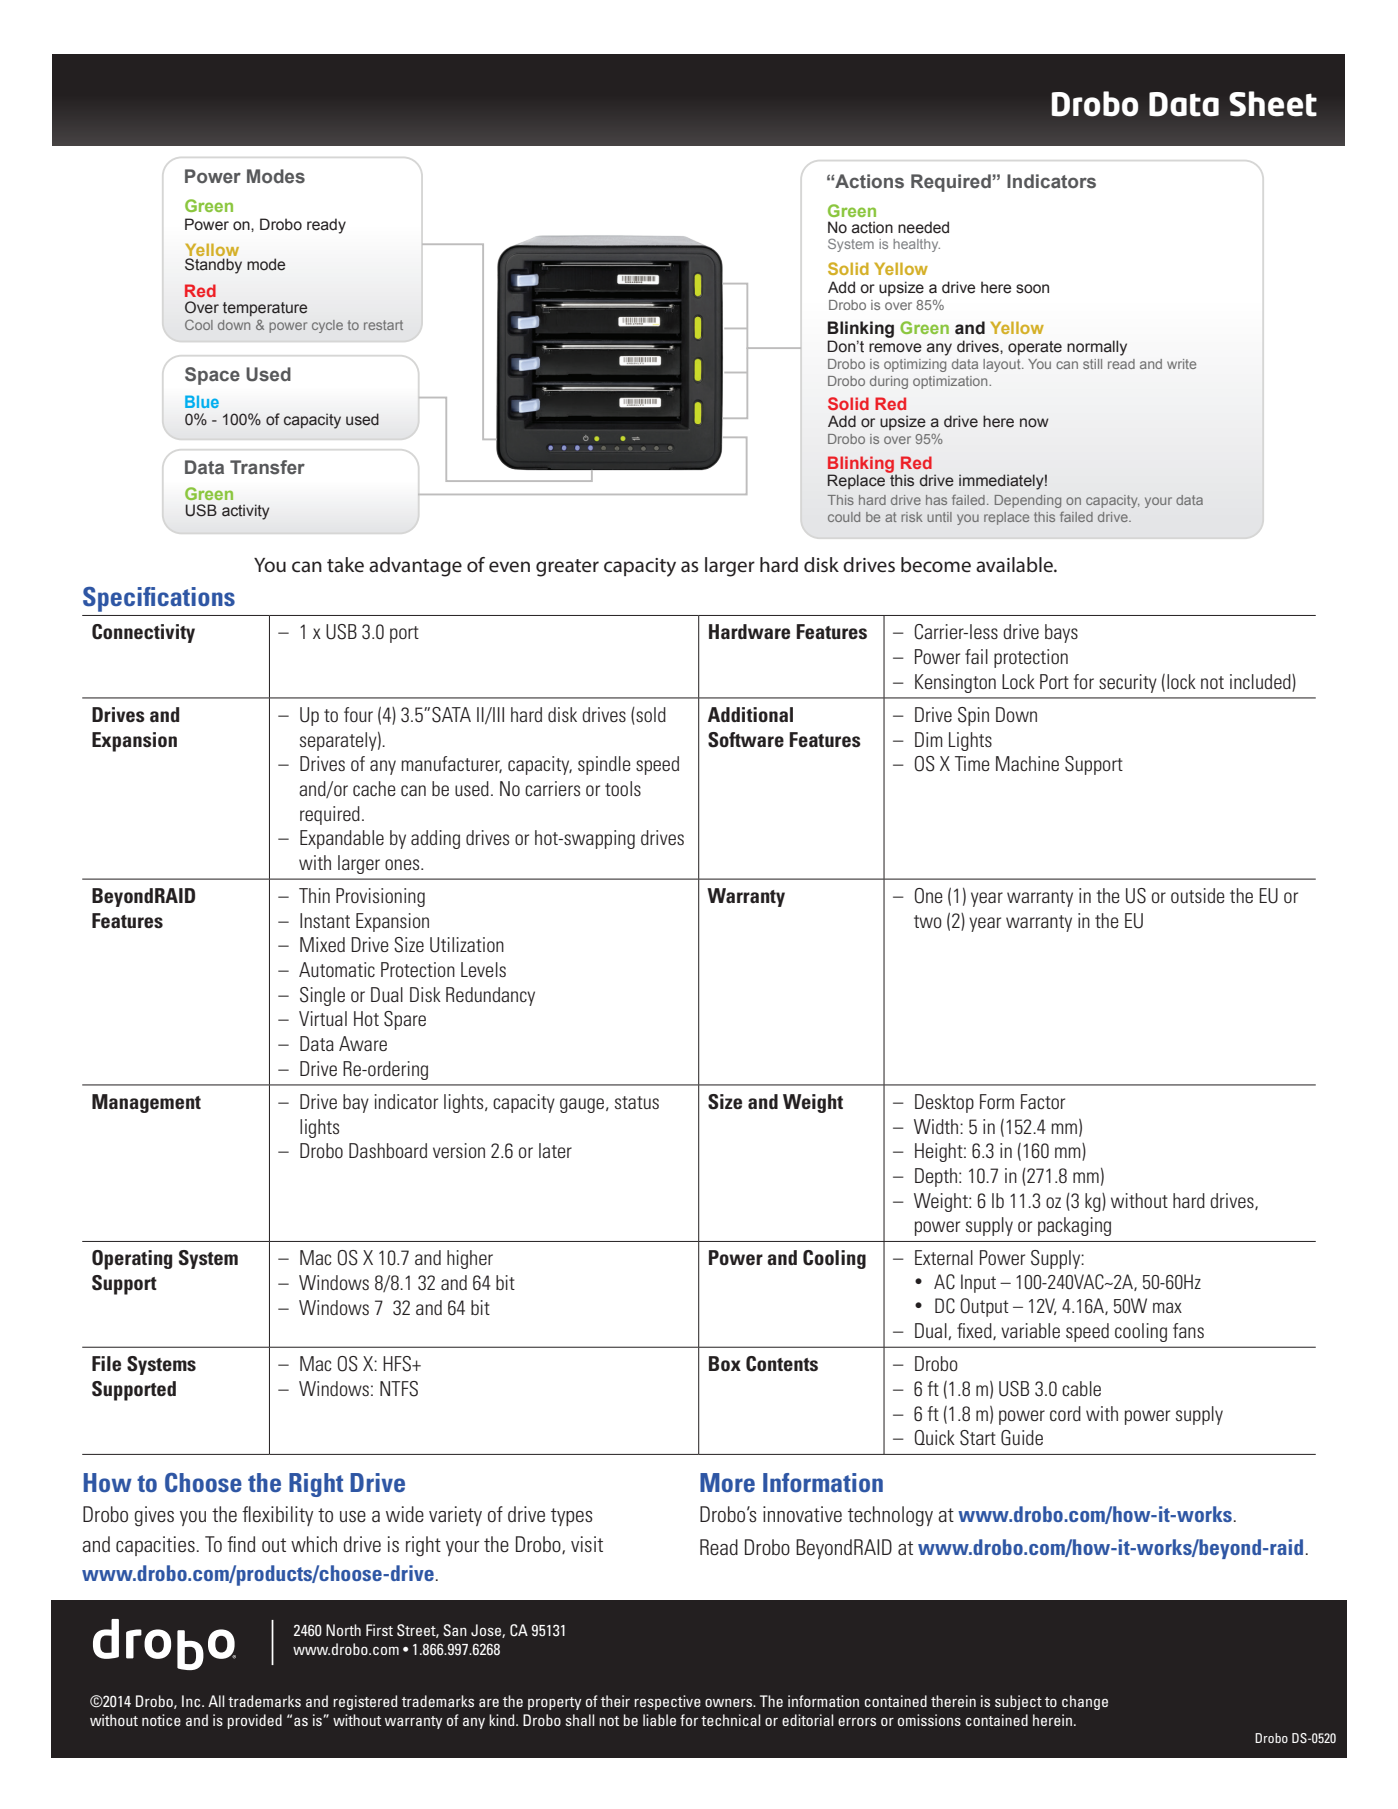 Image resolution: width=1398 pixels, height=1809 pixels. I want to click on outside, so click(1198, 895).
